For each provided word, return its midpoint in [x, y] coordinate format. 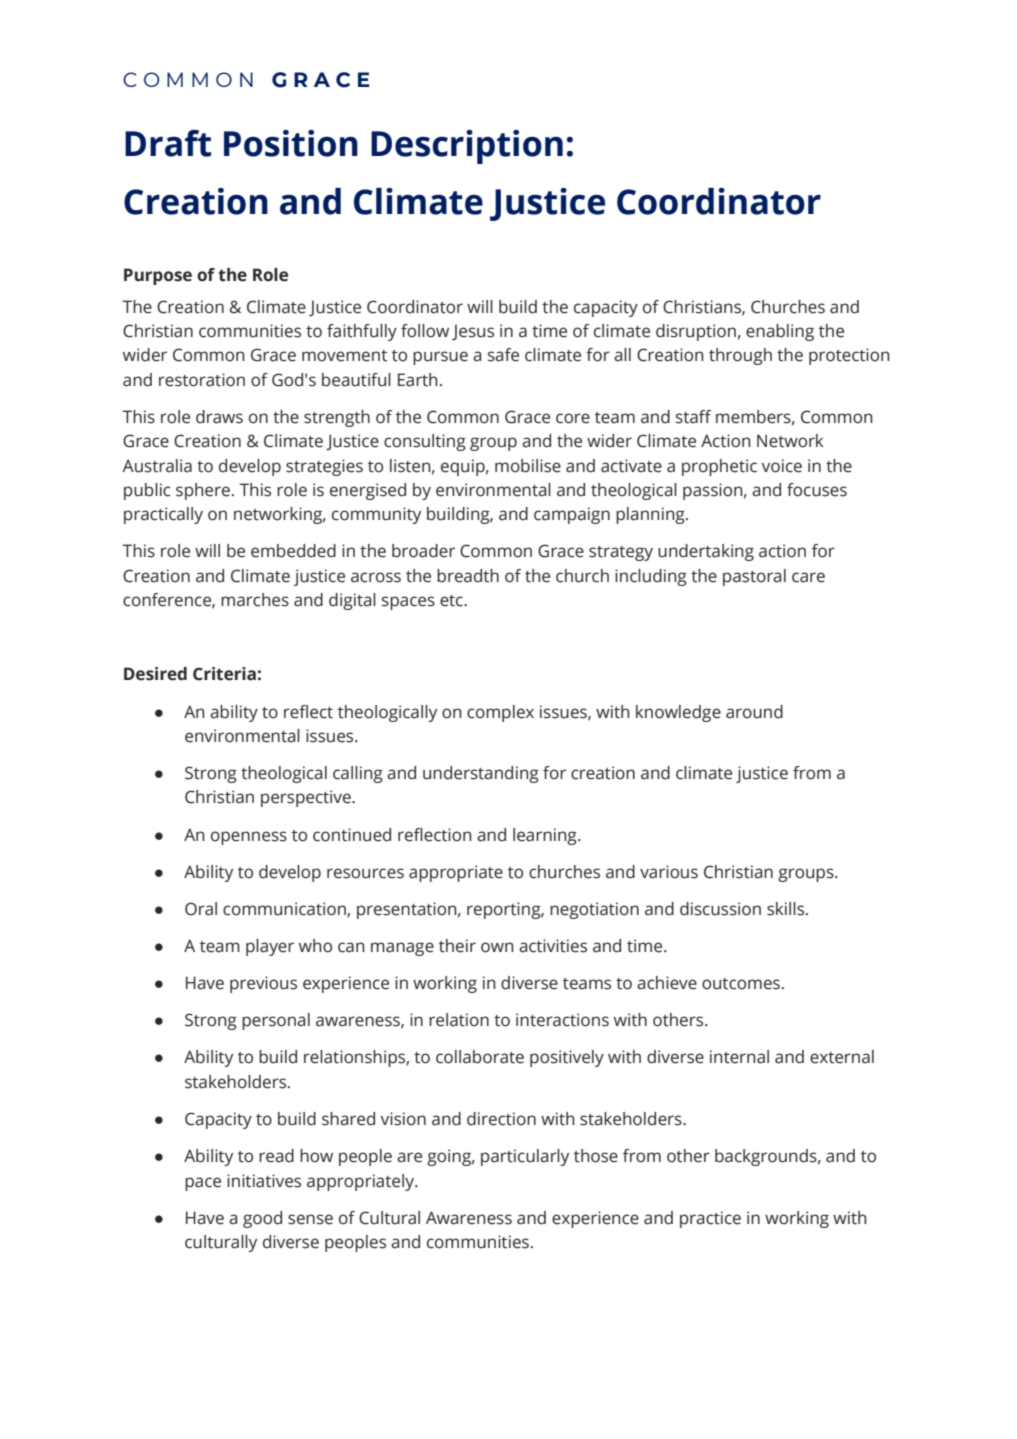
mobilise [528, 466]
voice [781, 466]
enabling [780, 332]
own [497, 947]
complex [500, 713]
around [754, 712]
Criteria [224, 674]
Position [291, 143]
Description [467, 147]
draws [219, 417]
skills [787, 909]
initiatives [264, 1181]
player [270, 947]
